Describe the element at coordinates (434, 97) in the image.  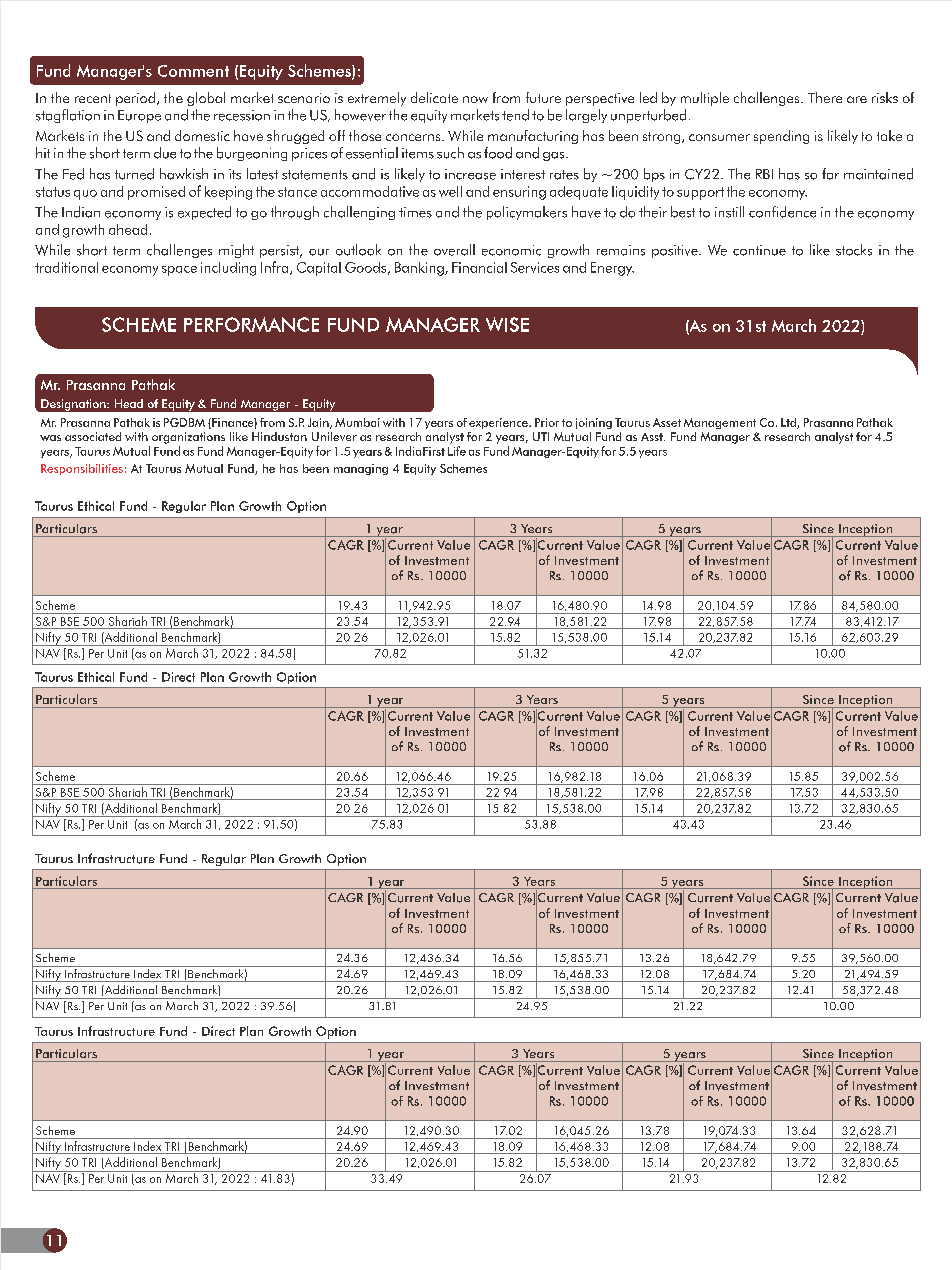
I see `delicate` at that location.
